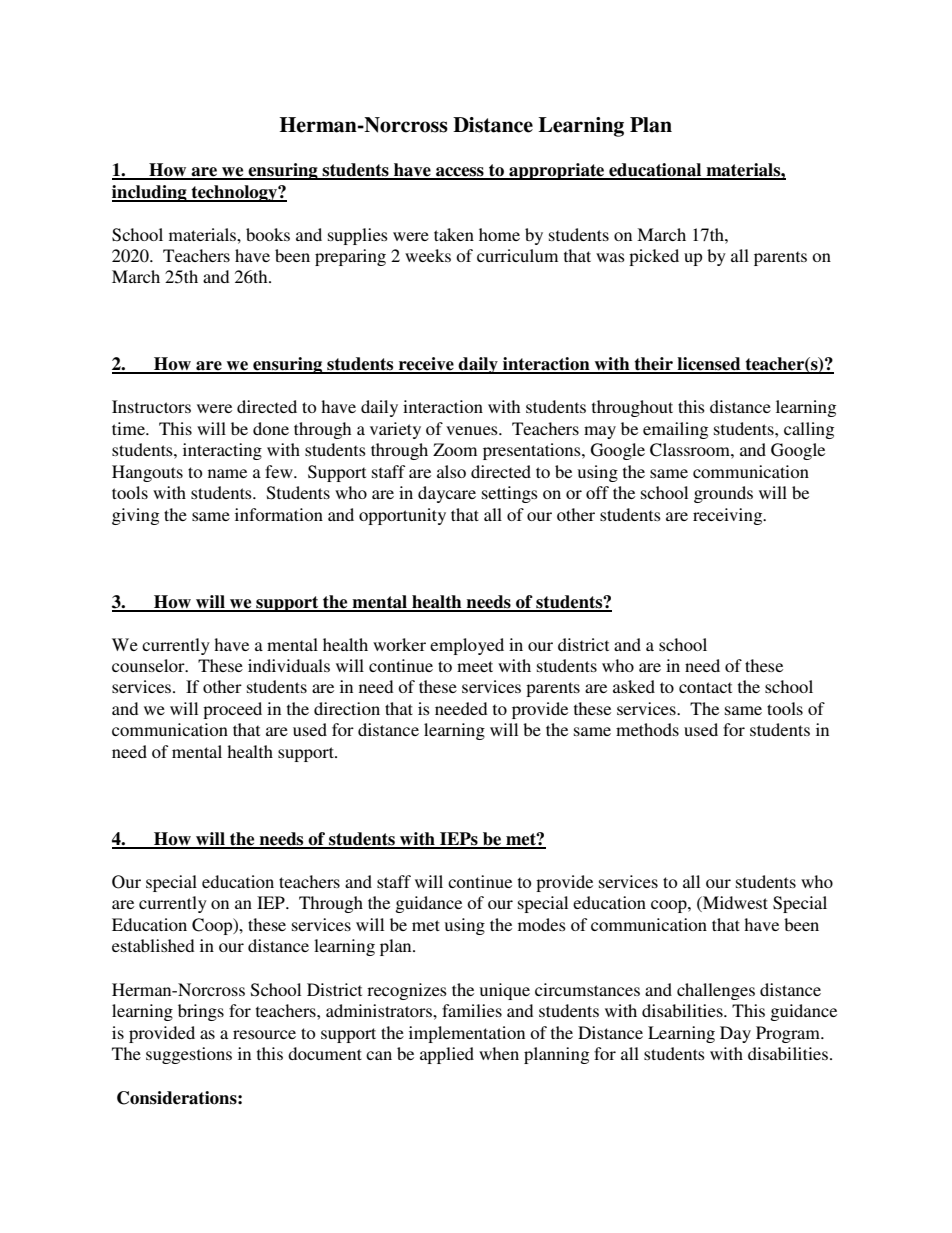 This screenshot has width=952, height=1233. Describe the element at coordinates (232, 710) in the screenshot. I see `proceed` at that location.
